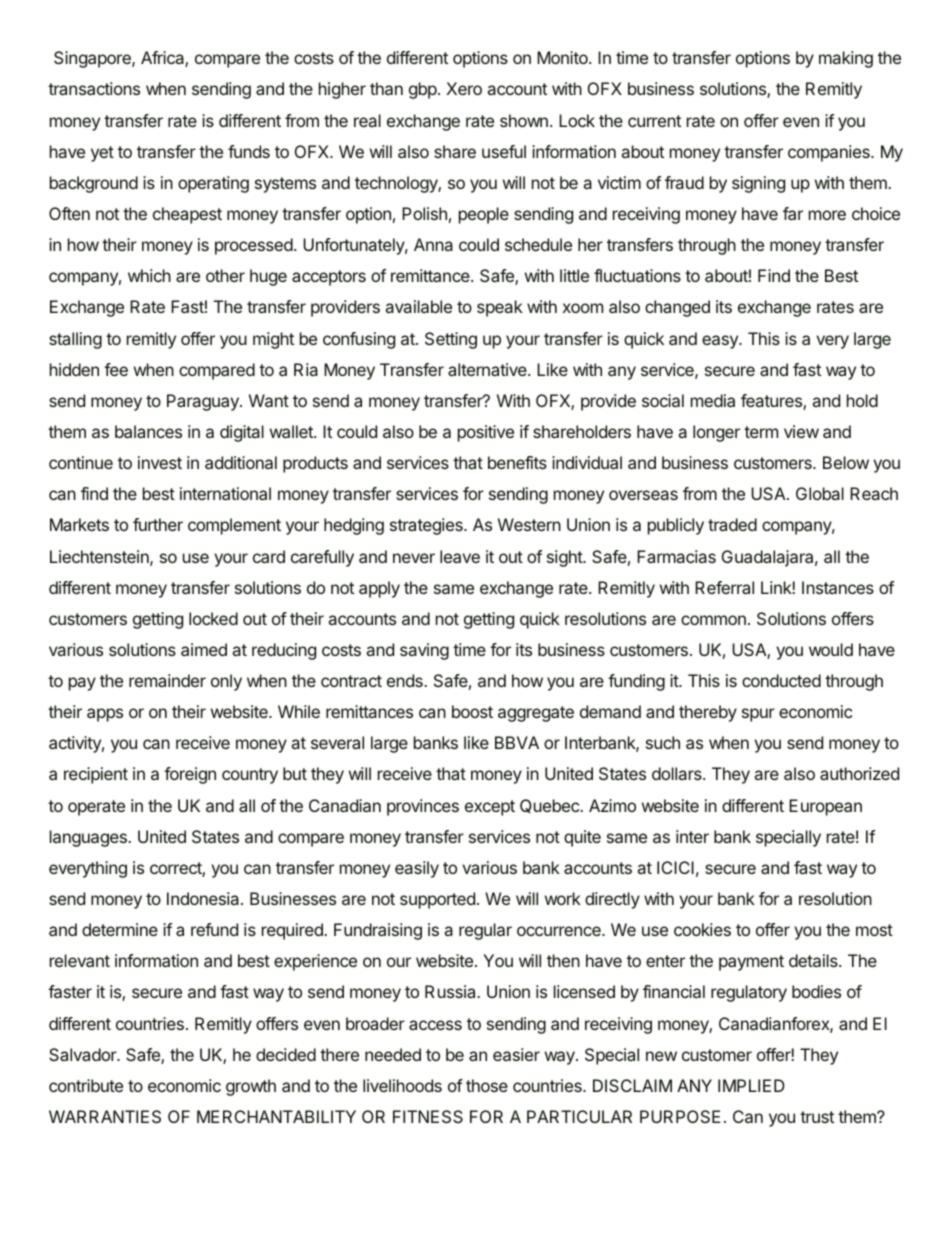 Image resolution: width=952 pixels, height=1233 pixels. Describe the element at coordinates (94, 88) in the page. I see `transactions` at that location.
